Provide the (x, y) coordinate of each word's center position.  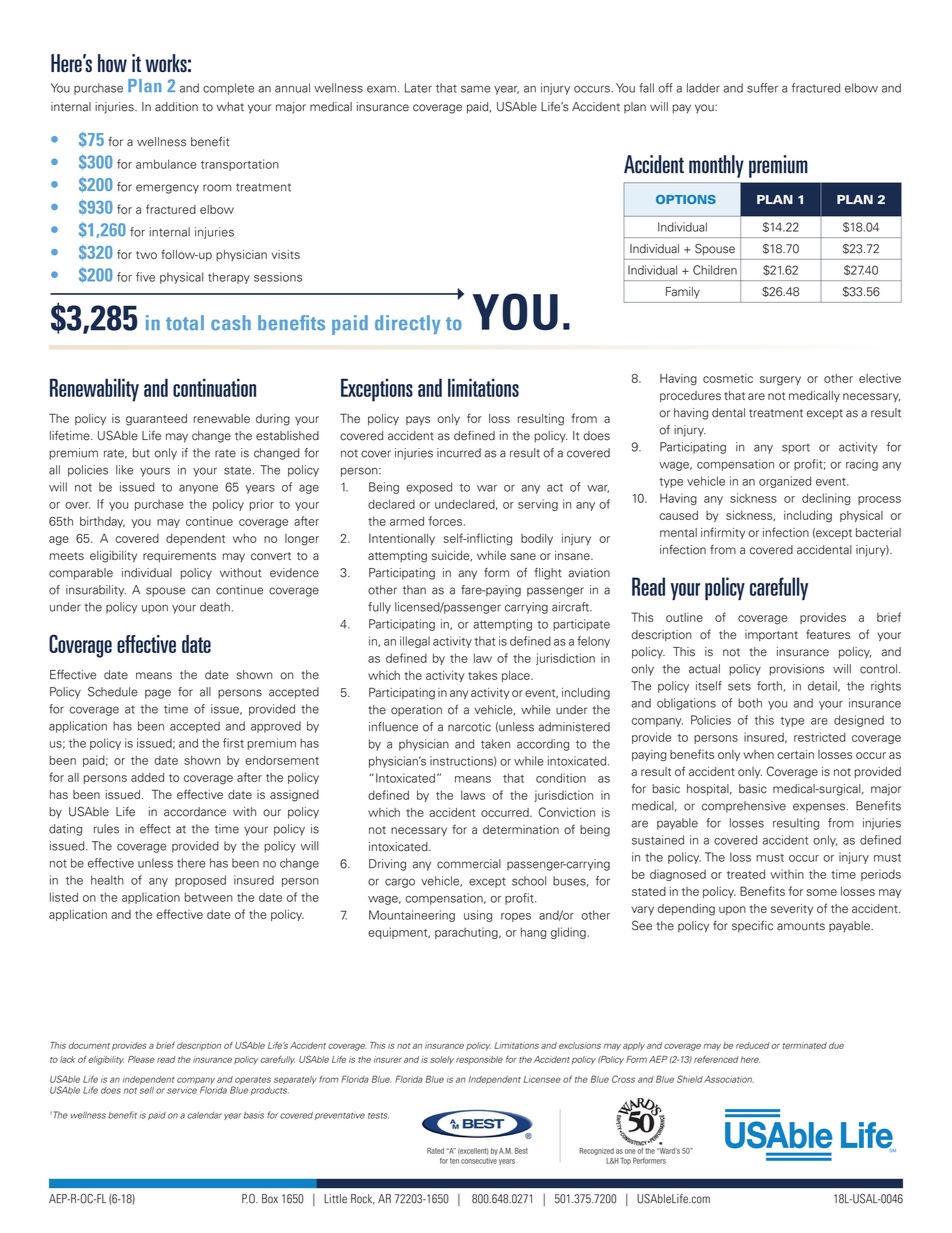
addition (176, 107)
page (158, 694)
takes (482, 675)
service (182, 1091)
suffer (762, 88)
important (771, 635)
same (476, 89)
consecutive (479, 1161)
